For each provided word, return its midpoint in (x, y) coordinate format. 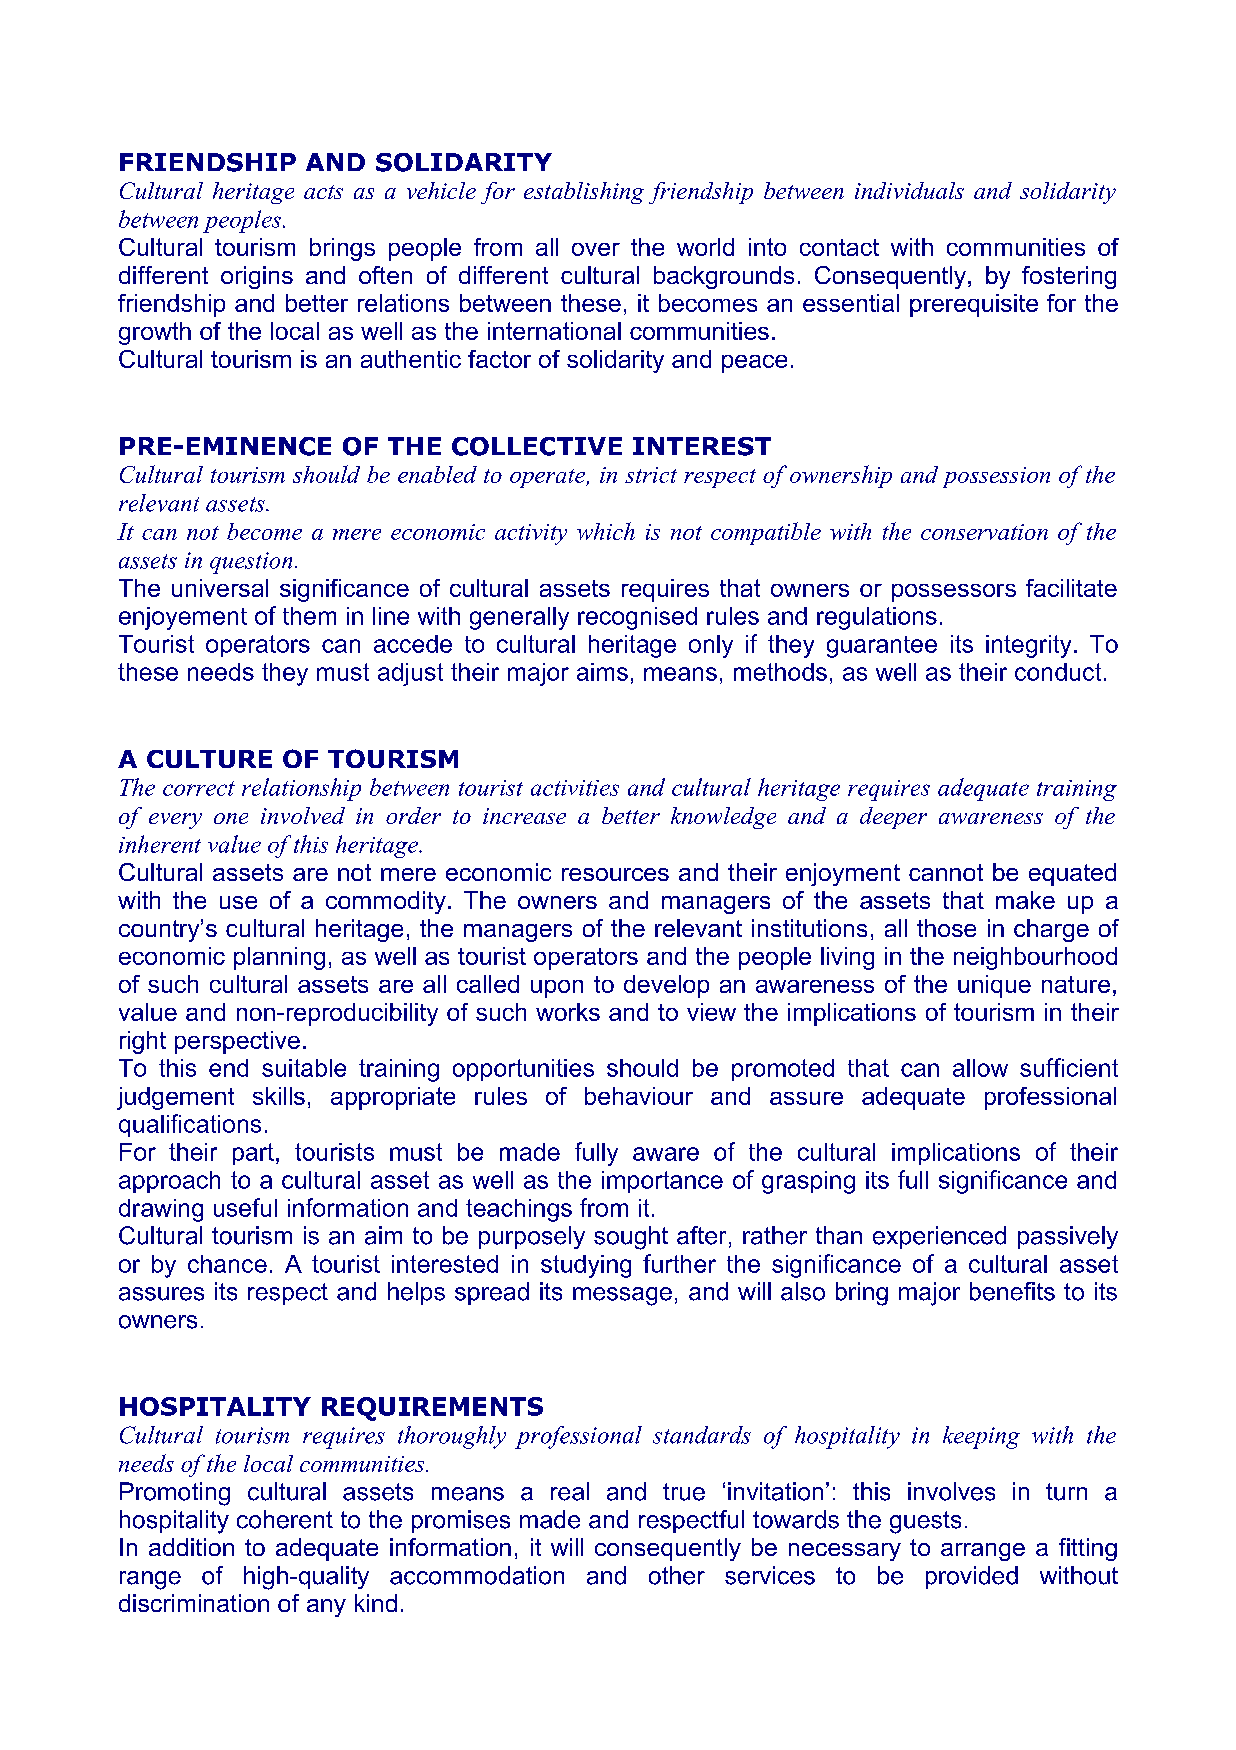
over (596, 249)
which (606, 531)
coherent (285, 1519)
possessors (954, 593)
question (251, 563)
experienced (939, 1237)
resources (615, 874)
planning (279, 958)
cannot (946, 872)
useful (245, 1207)
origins (257, 277)
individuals (909, 190)
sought (631, 1238)
